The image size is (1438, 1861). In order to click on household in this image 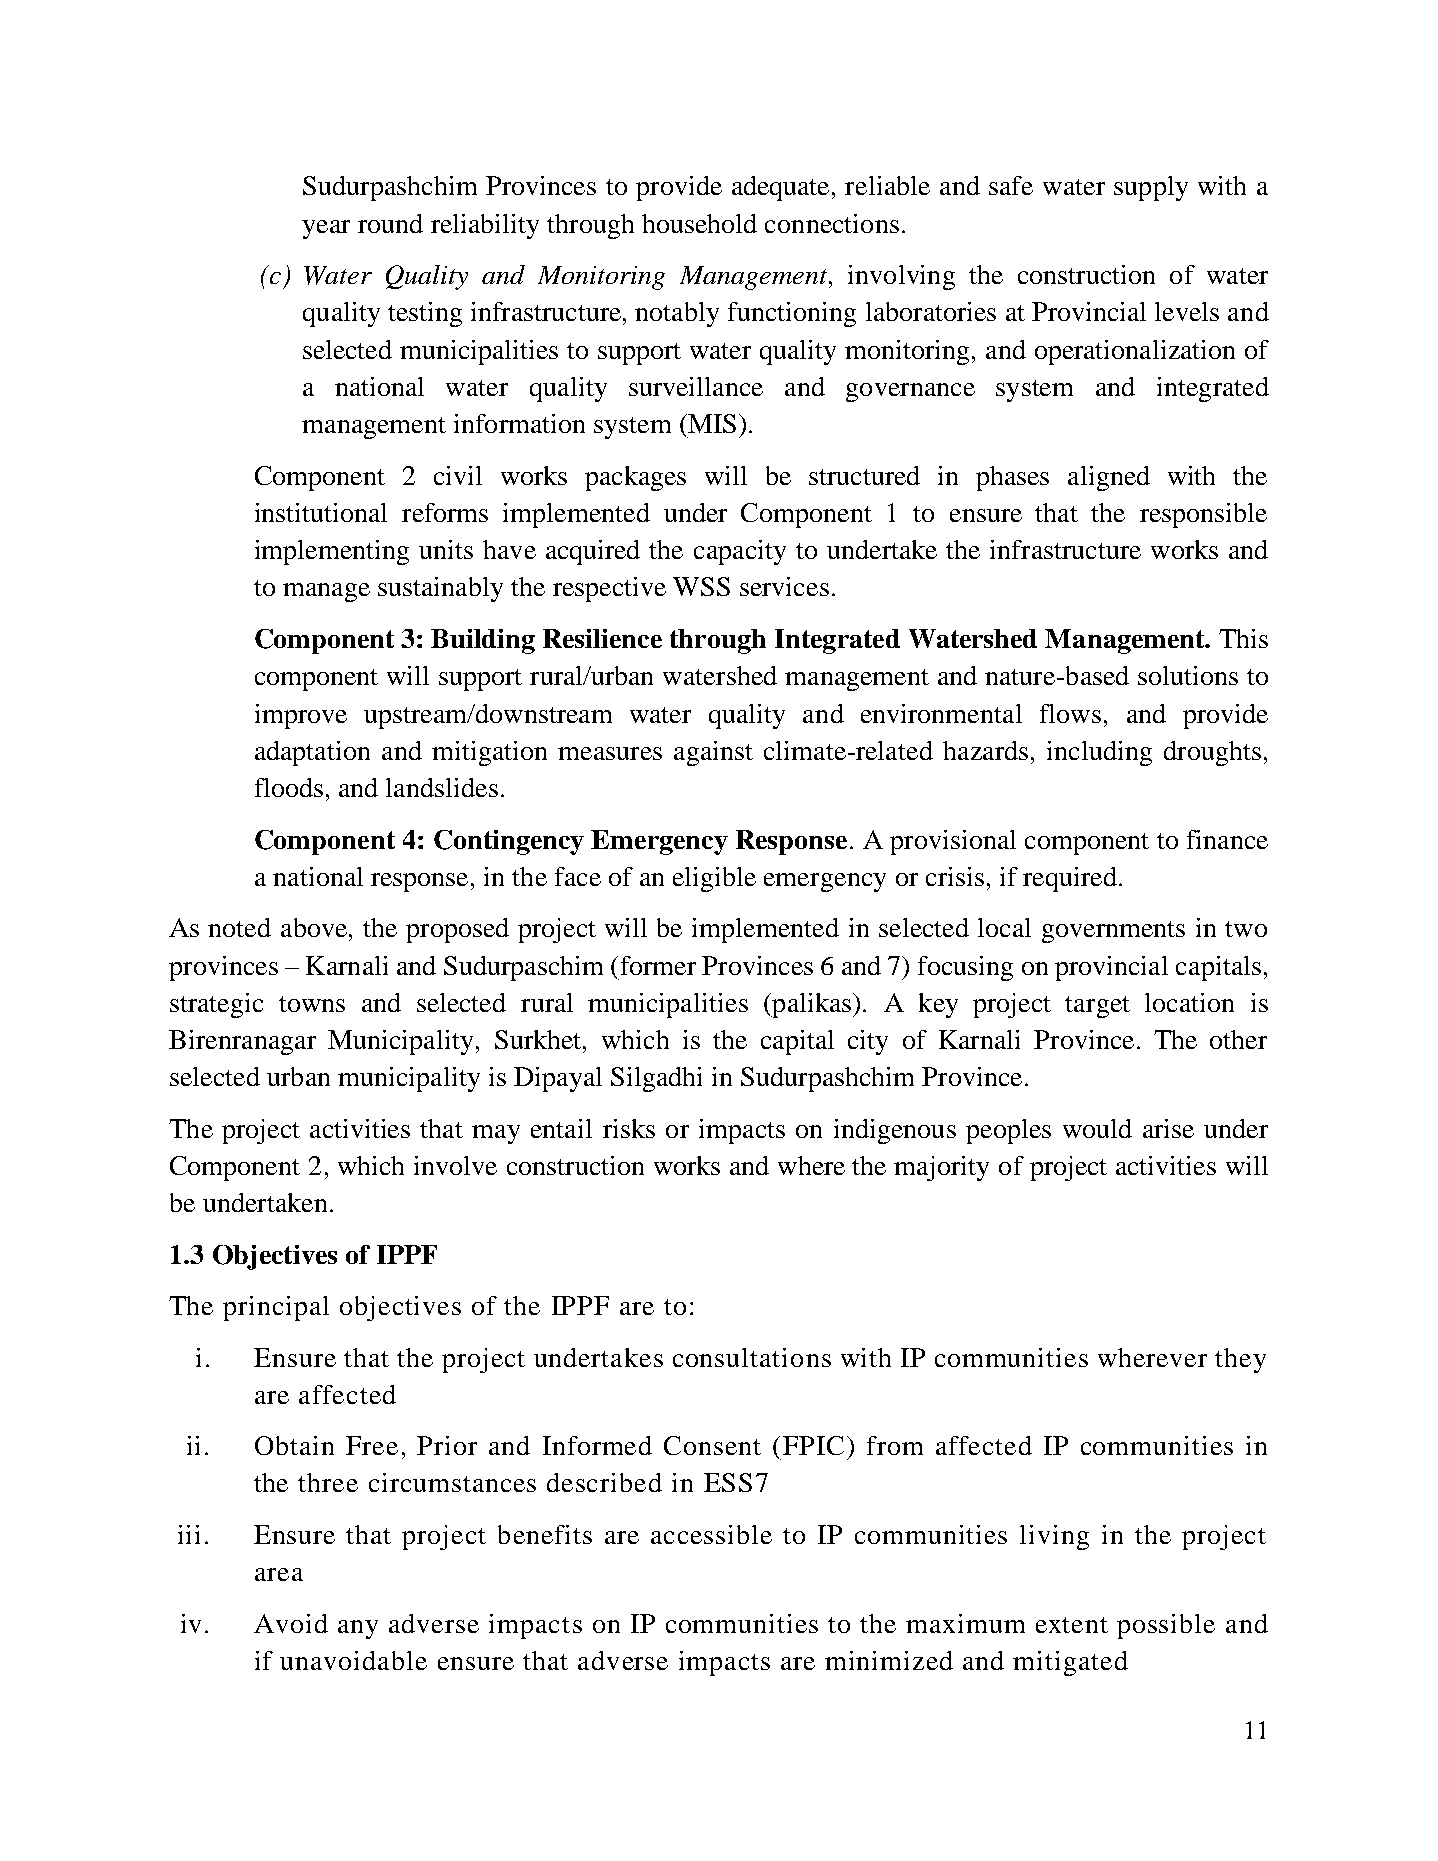, I will do `click(699, 223)`.
